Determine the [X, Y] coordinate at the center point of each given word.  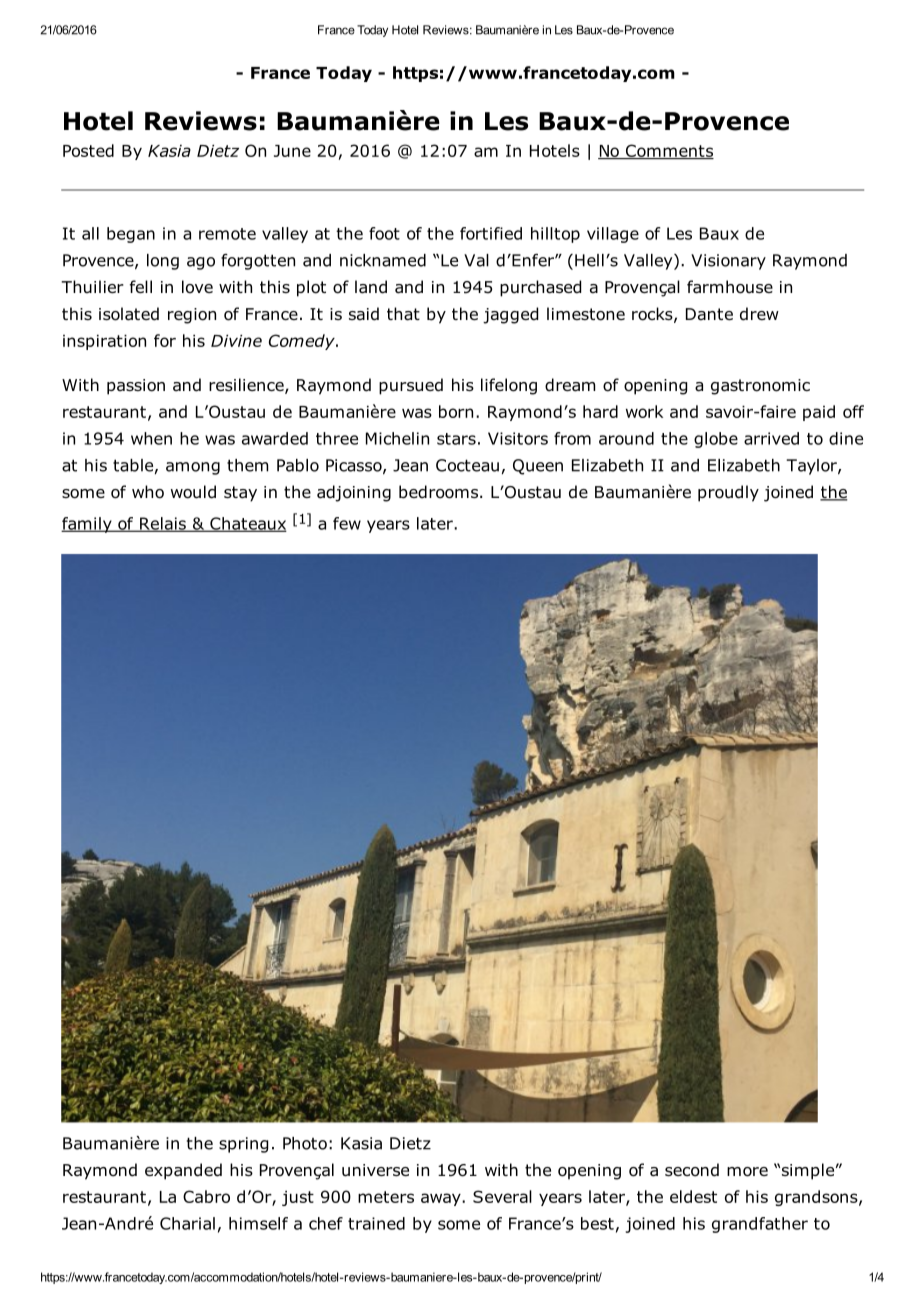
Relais [163, 524]
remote [227, 234]
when [151, 438]
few [347, 523]
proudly [728, 493]
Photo [305, 1143]
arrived [771, 438]
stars [456, 439]
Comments [668, 151]
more [747, 1172]
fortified [491, 233]
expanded [183, 1171]
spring [243, 1145]
